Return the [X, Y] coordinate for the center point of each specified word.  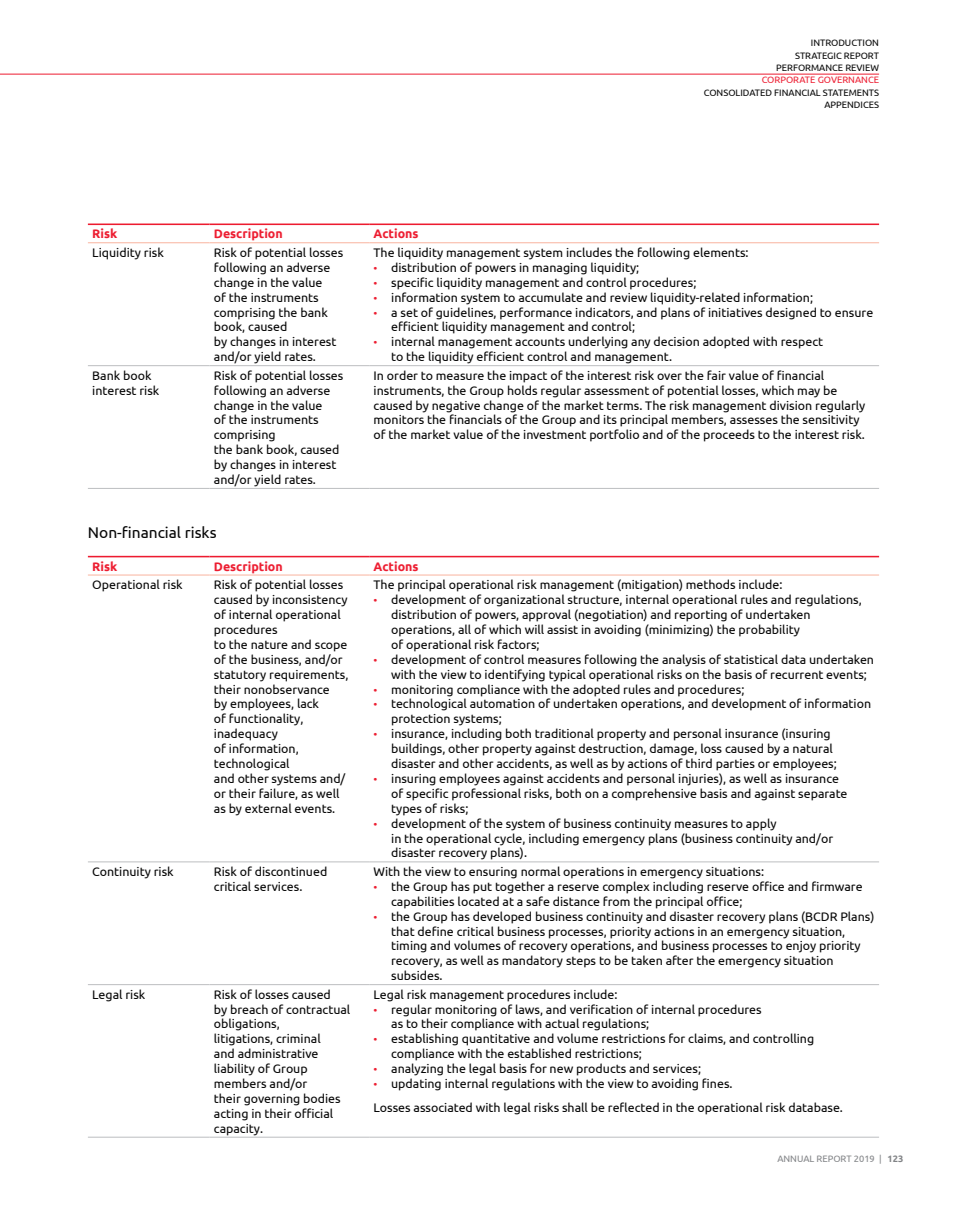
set [409, 312]
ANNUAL [795, 1159]
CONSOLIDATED [738, 92]
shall [575, 1107]
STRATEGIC [818, 55]
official [314, 1113]
